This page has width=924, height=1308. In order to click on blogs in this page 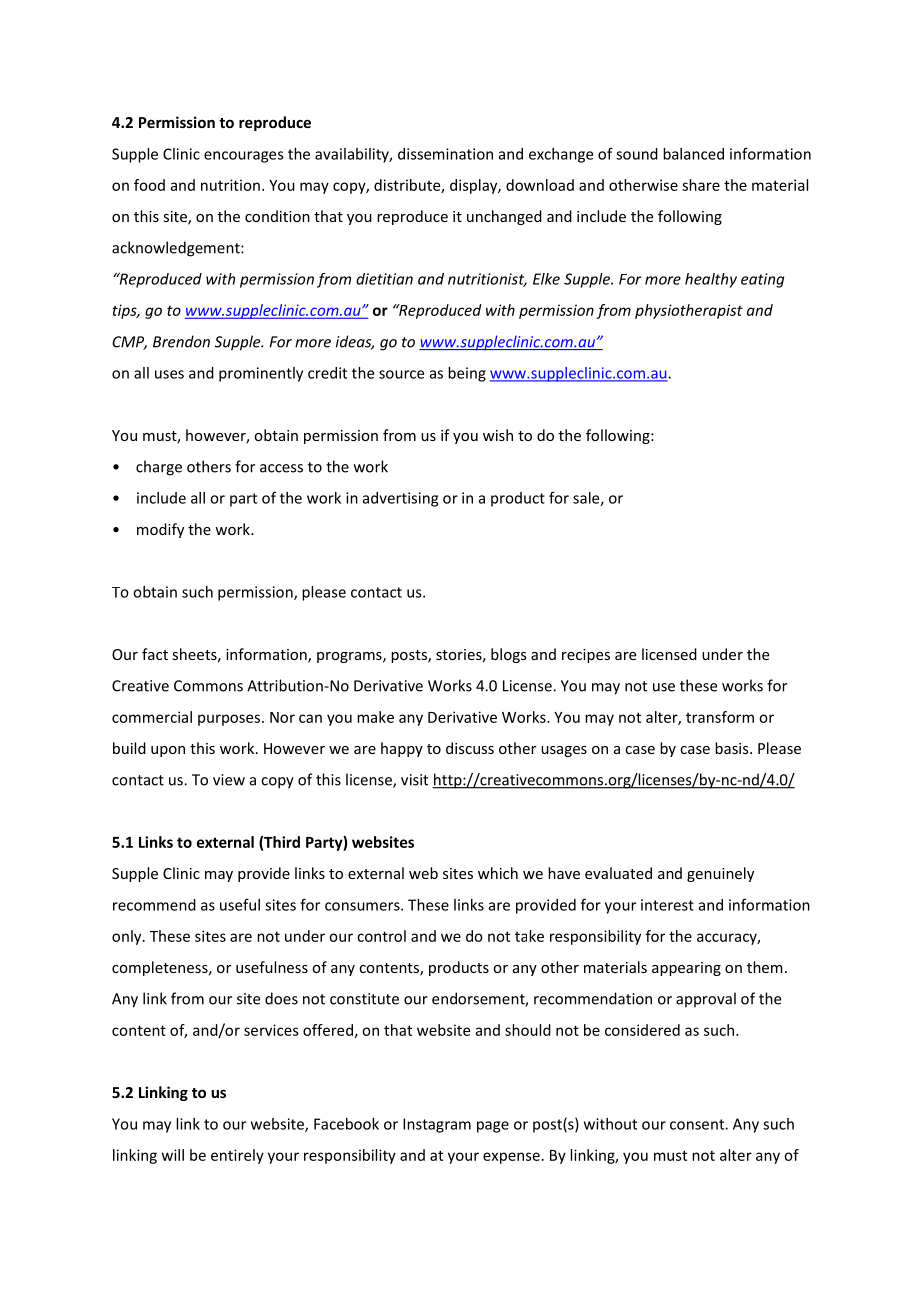, I will do `click(509, 655)`.
